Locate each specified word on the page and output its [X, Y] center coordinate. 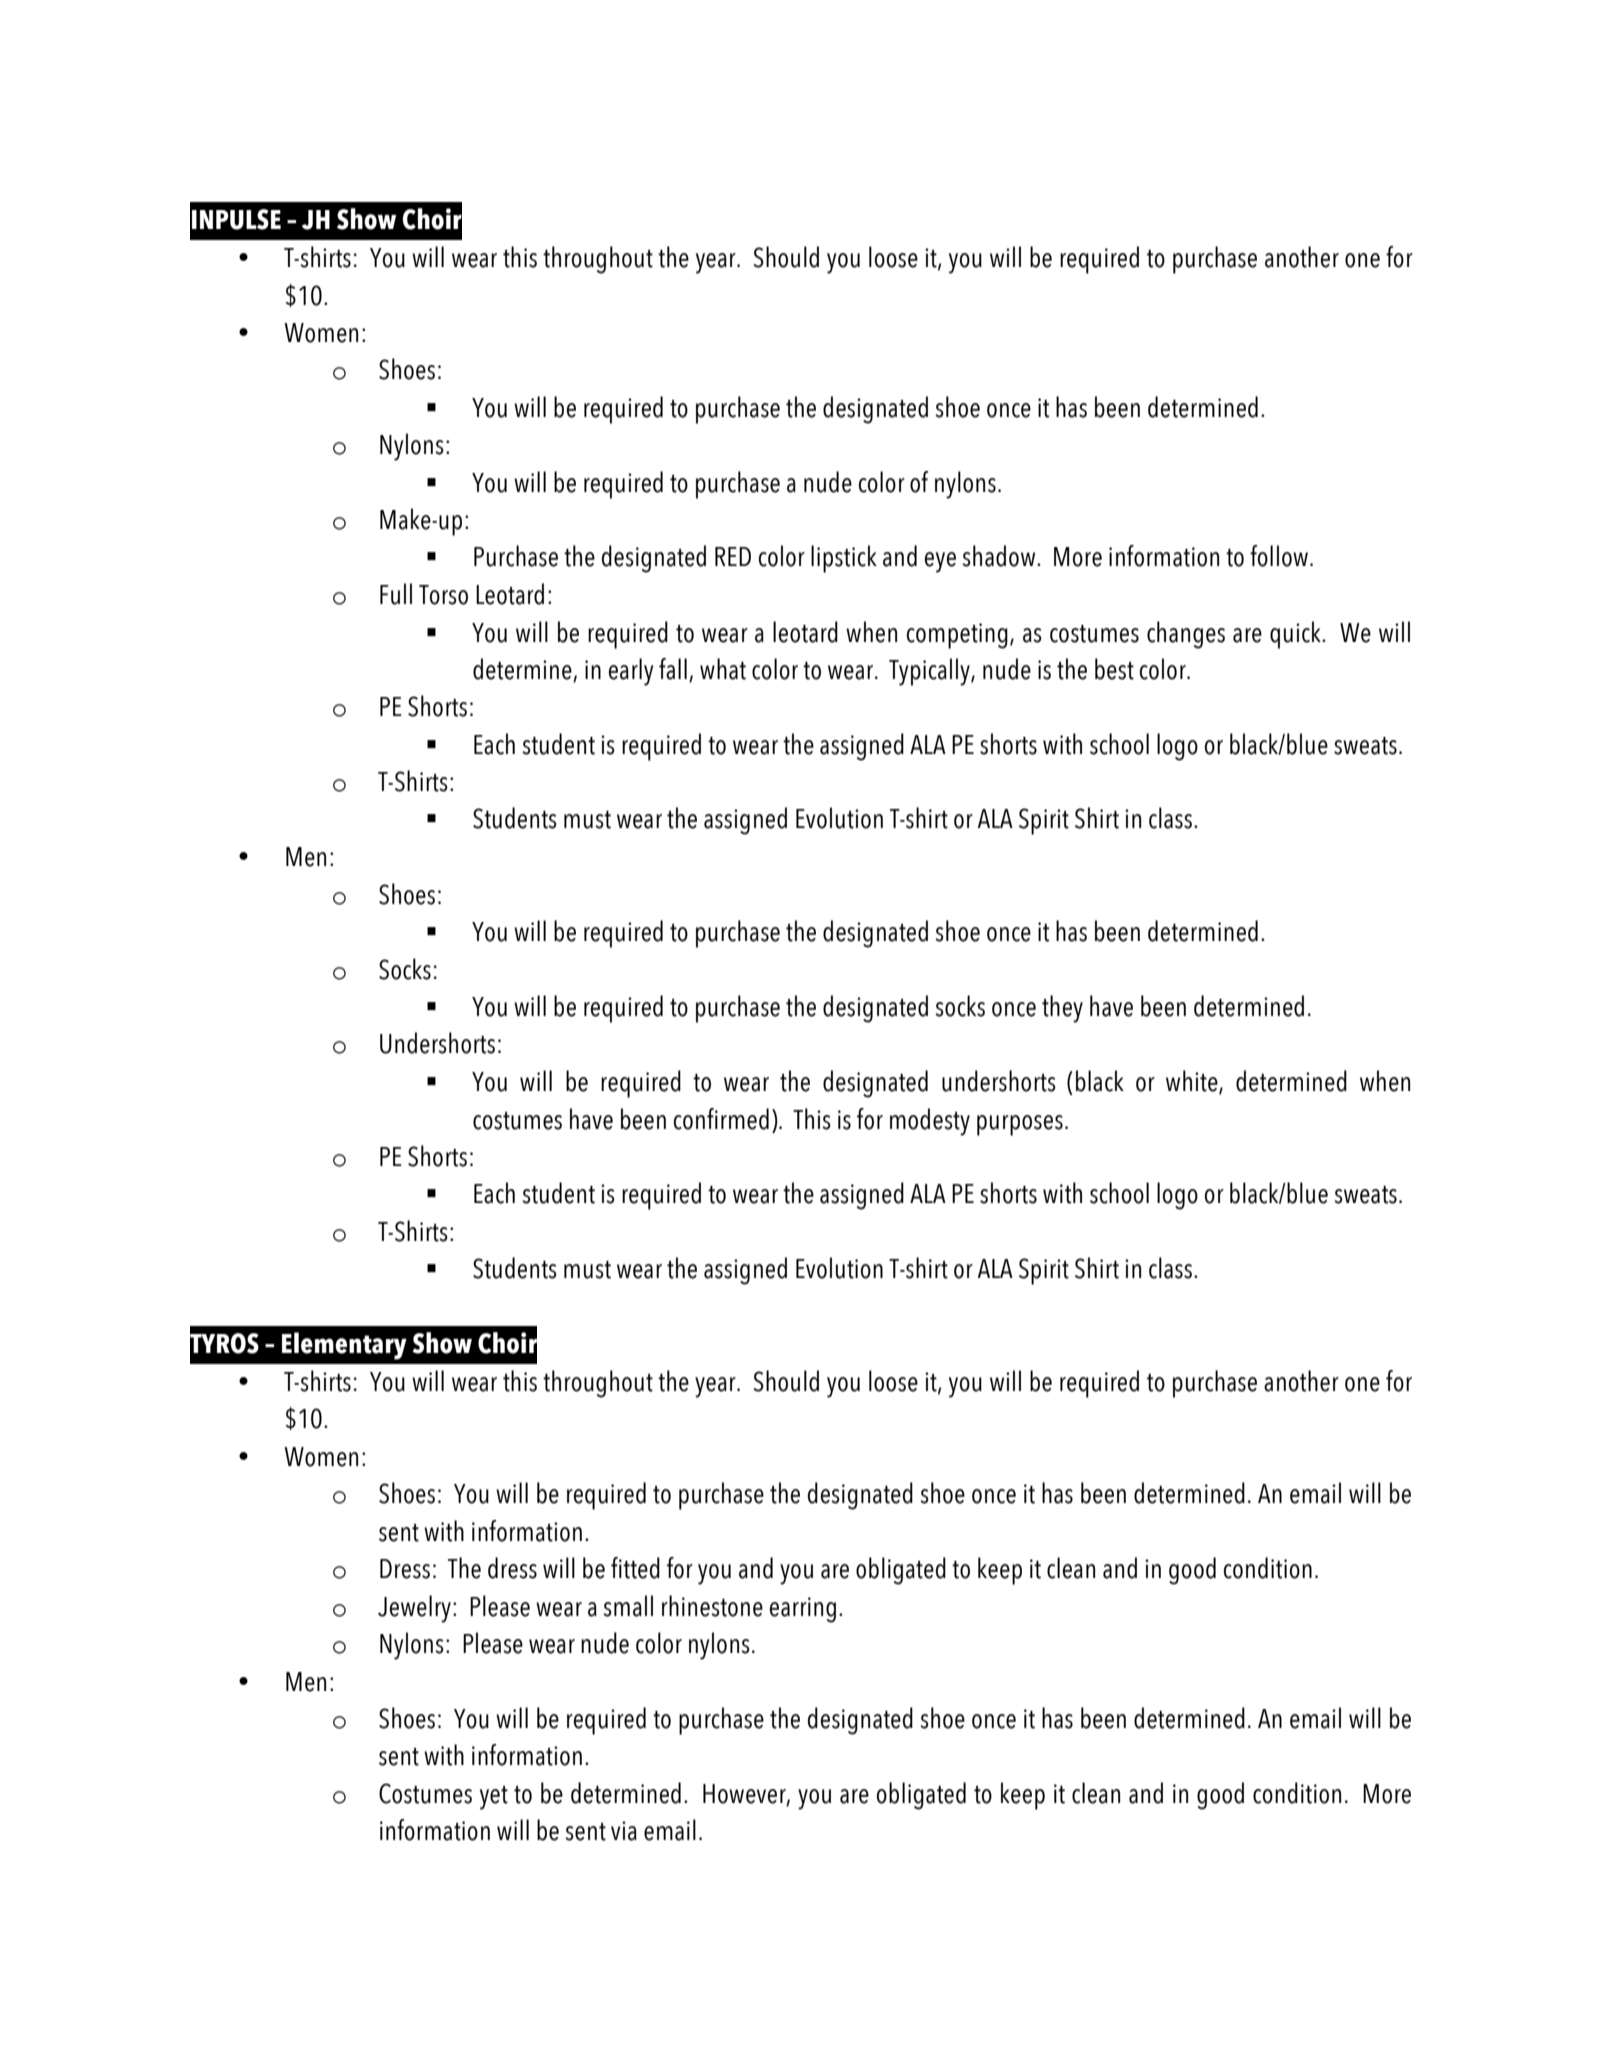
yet [494, 1798]
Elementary [344, 1346]
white [1193, 1082]
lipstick [844, 559]
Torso [443, 595]
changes [1186, 635]
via [624, 1831]
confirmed [721, 1119]
